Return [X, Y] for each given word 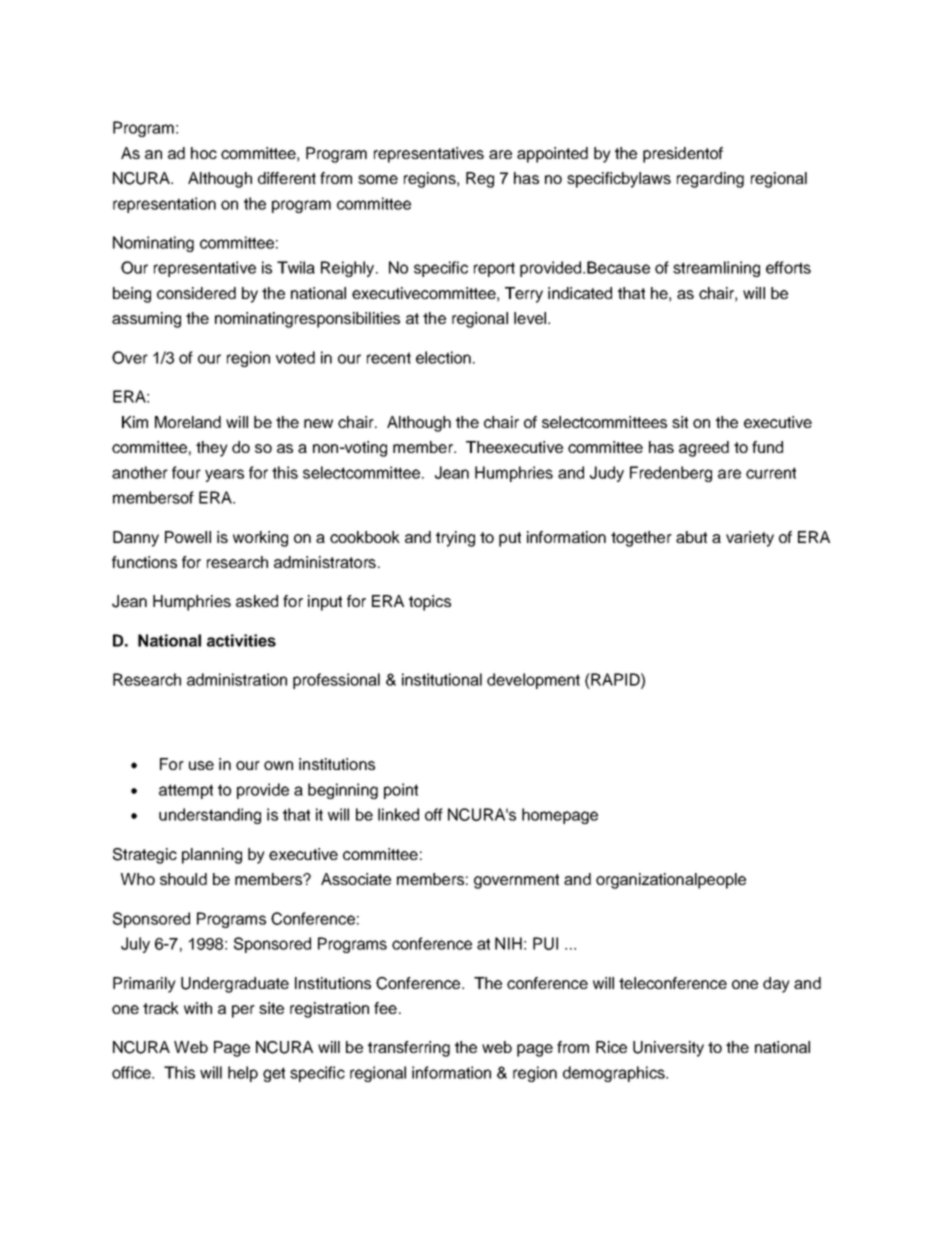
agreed [704, 449]
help [243, 1074]
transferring [409, 1049]
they [212, 449]
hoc [204, 153]
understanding [210, 816]
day [776, 985]
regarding [710, 180]
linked [398, 814]
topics [430, 603]
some [378, 179]
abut [691, 537]
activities [241, 640]
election [443, 357]
